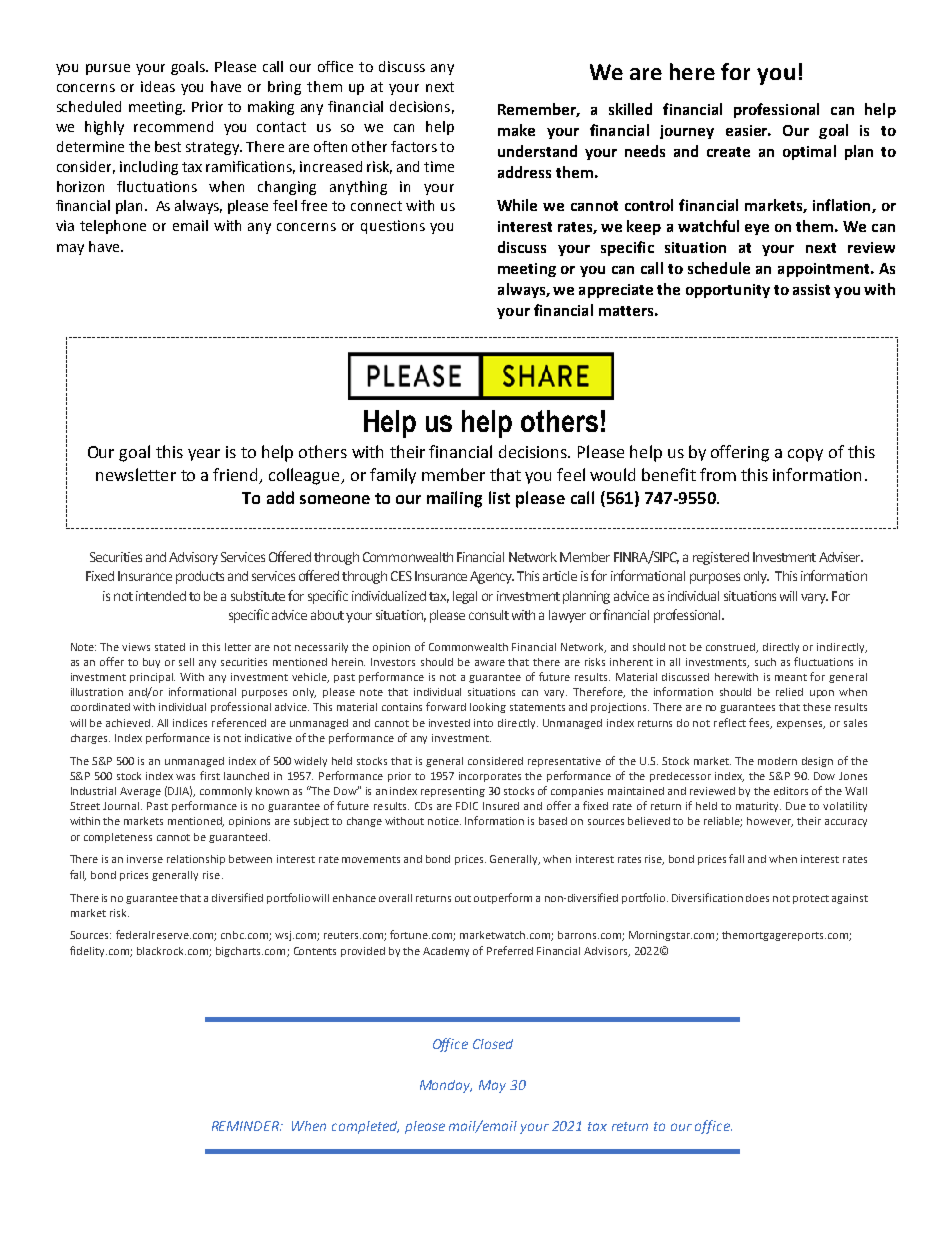  What do you see at coordinates (516, 130) in the screenshot?
I see `make` at bounding box center [516, 130].
